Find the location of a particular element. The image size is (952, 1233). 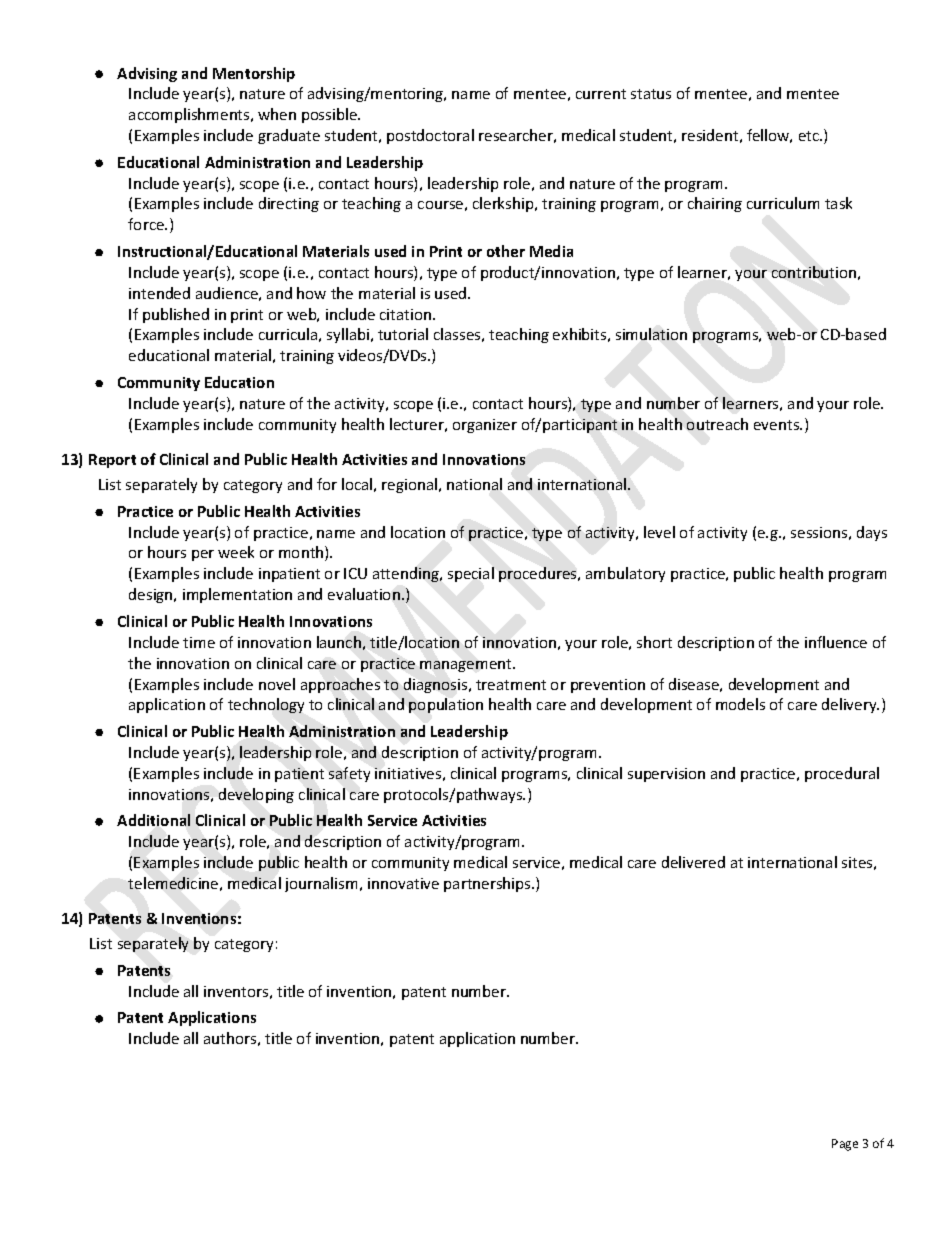

etc is located at coordinates (810, 136).
